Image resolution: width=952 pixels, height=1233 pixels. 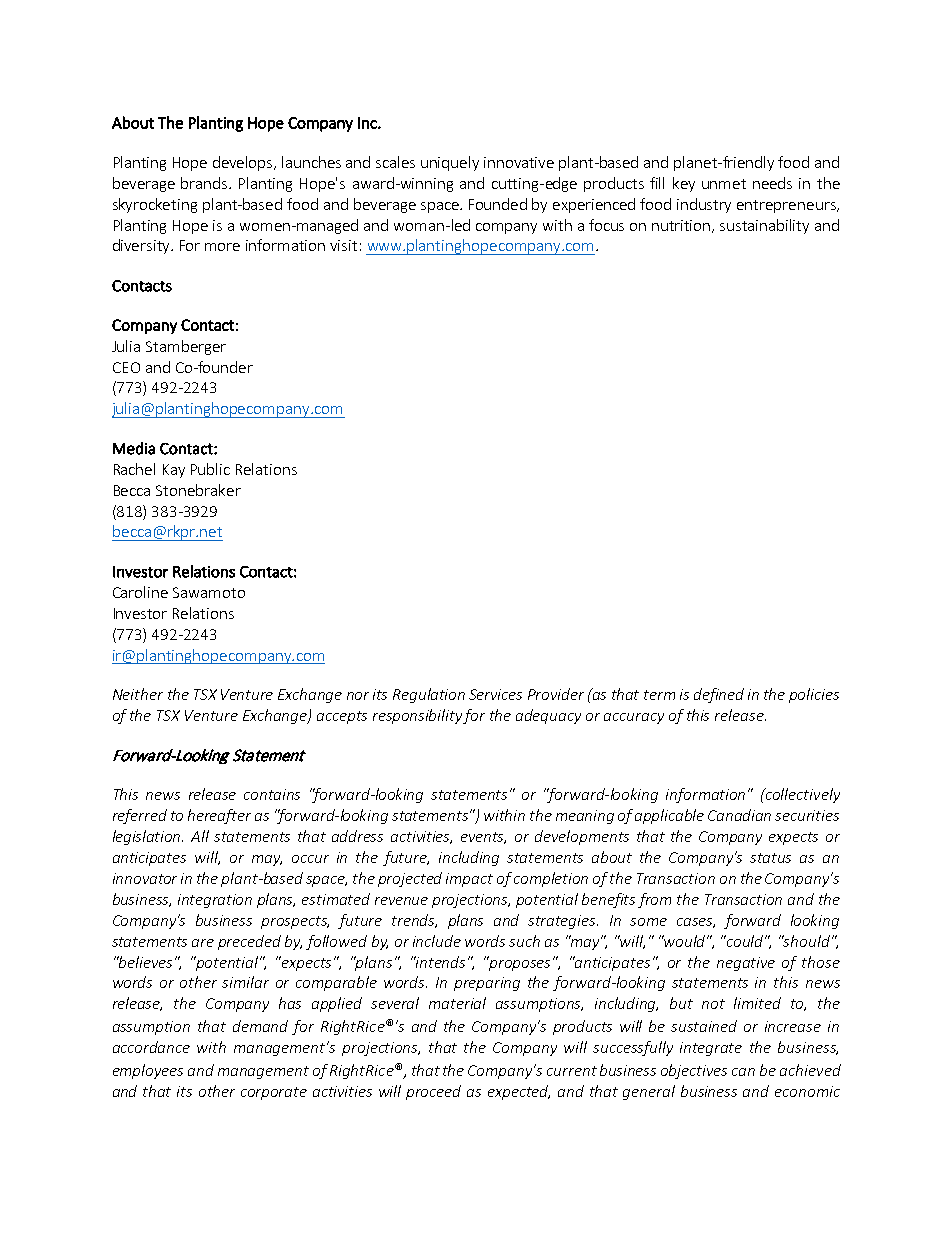 I want to click on employees, so click(x=148, y=1071).
